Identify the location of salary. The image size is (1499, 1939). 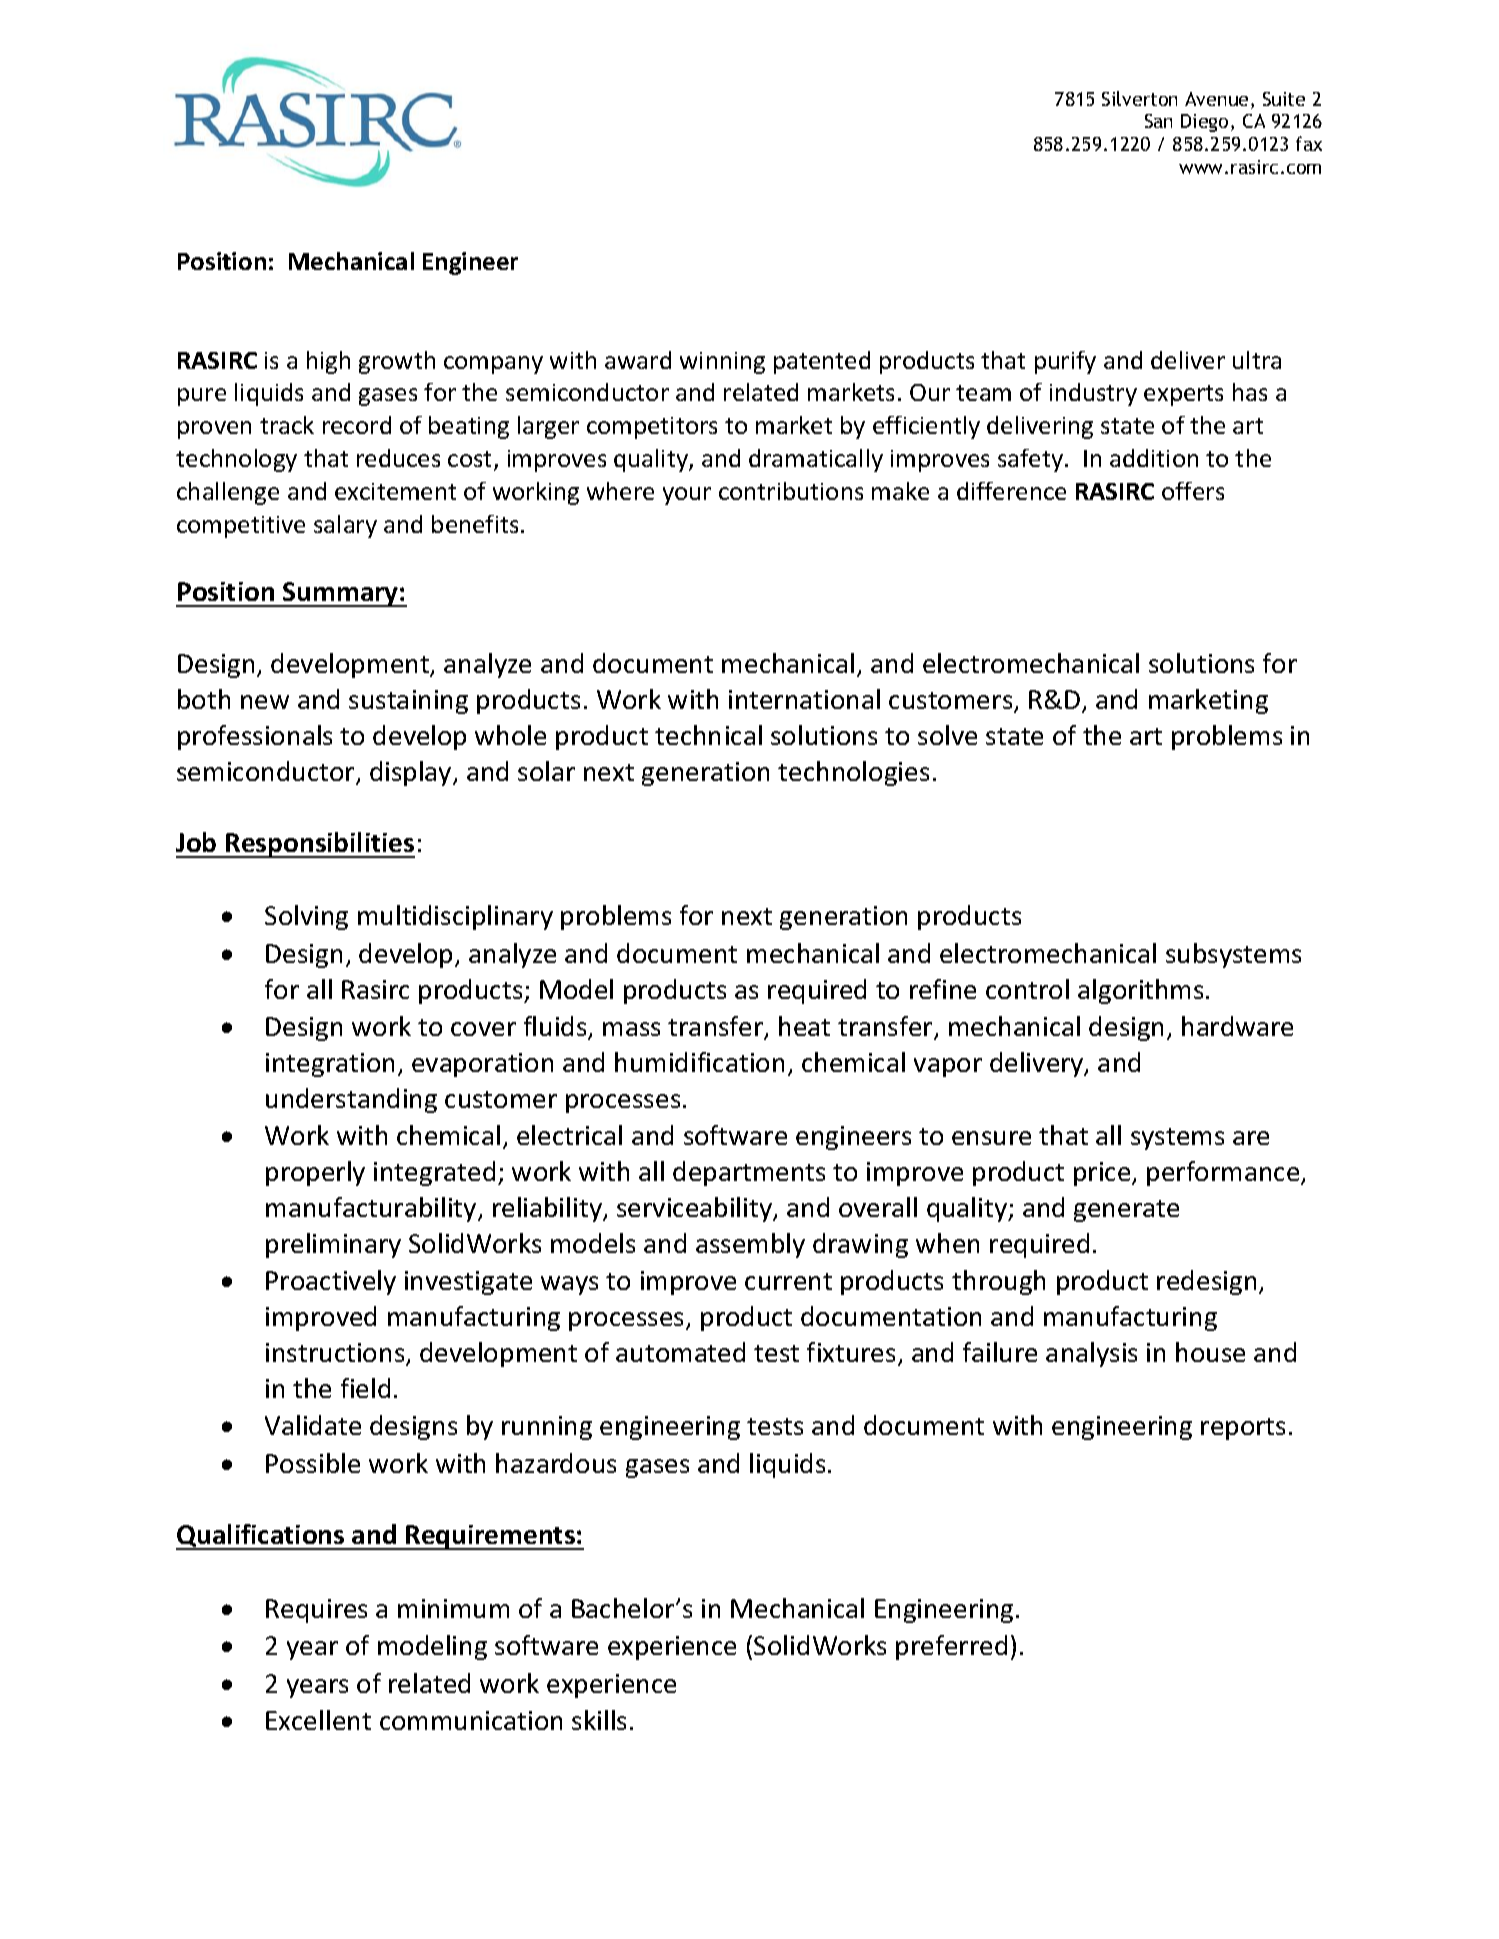
(345, 526).
